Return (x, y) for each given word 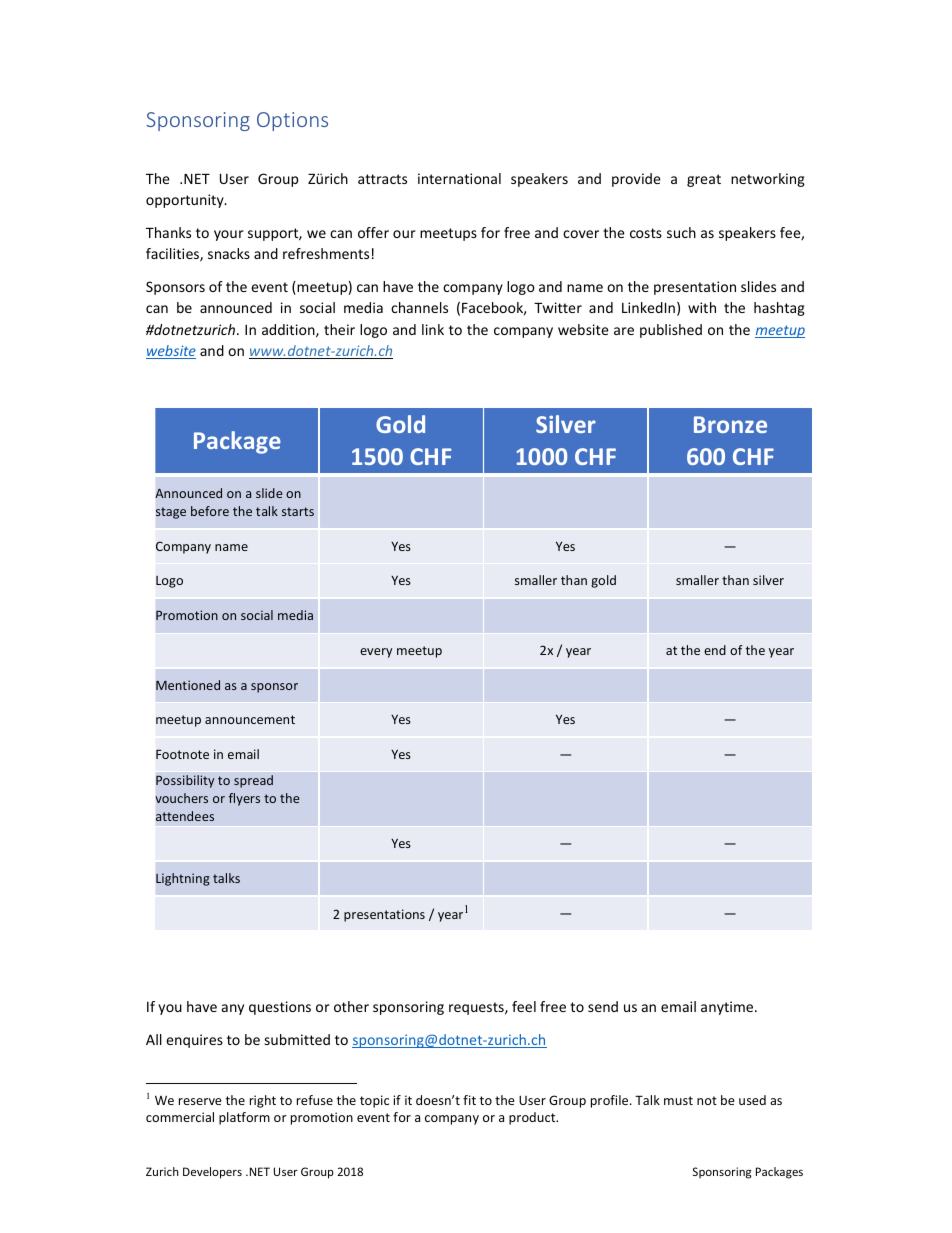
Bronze (730, 424)
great (704, 180)
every (376, 653)
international (459, 178)
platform (244, 1118)
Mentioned (188, 685)
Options (292, 121)
